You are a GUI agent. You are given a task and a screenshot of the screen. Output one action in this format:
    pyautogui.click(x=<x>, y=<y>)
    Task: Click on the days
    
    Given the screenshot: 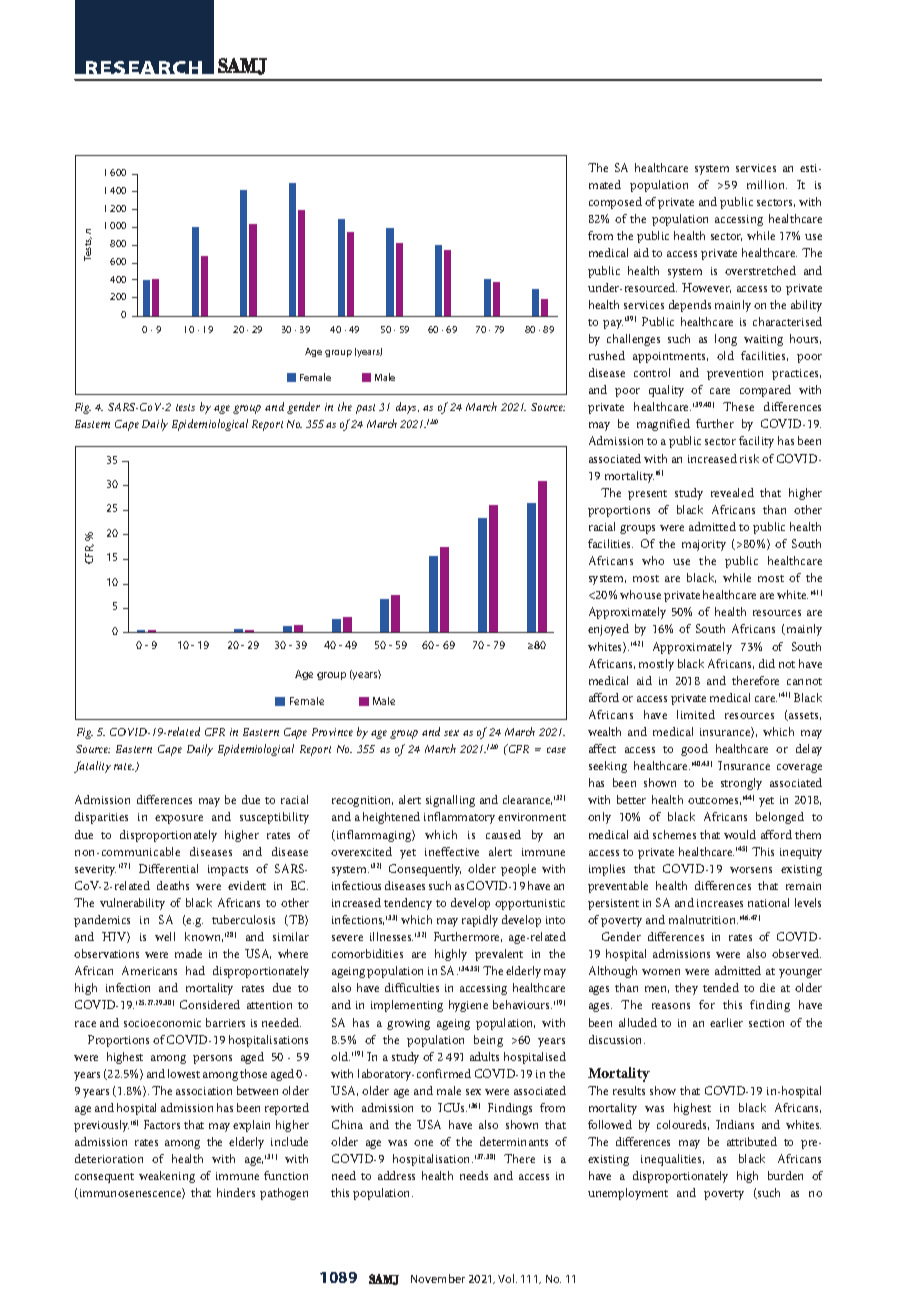 What is the action you would take?
    pyautogui.click(x=407, y=408)
